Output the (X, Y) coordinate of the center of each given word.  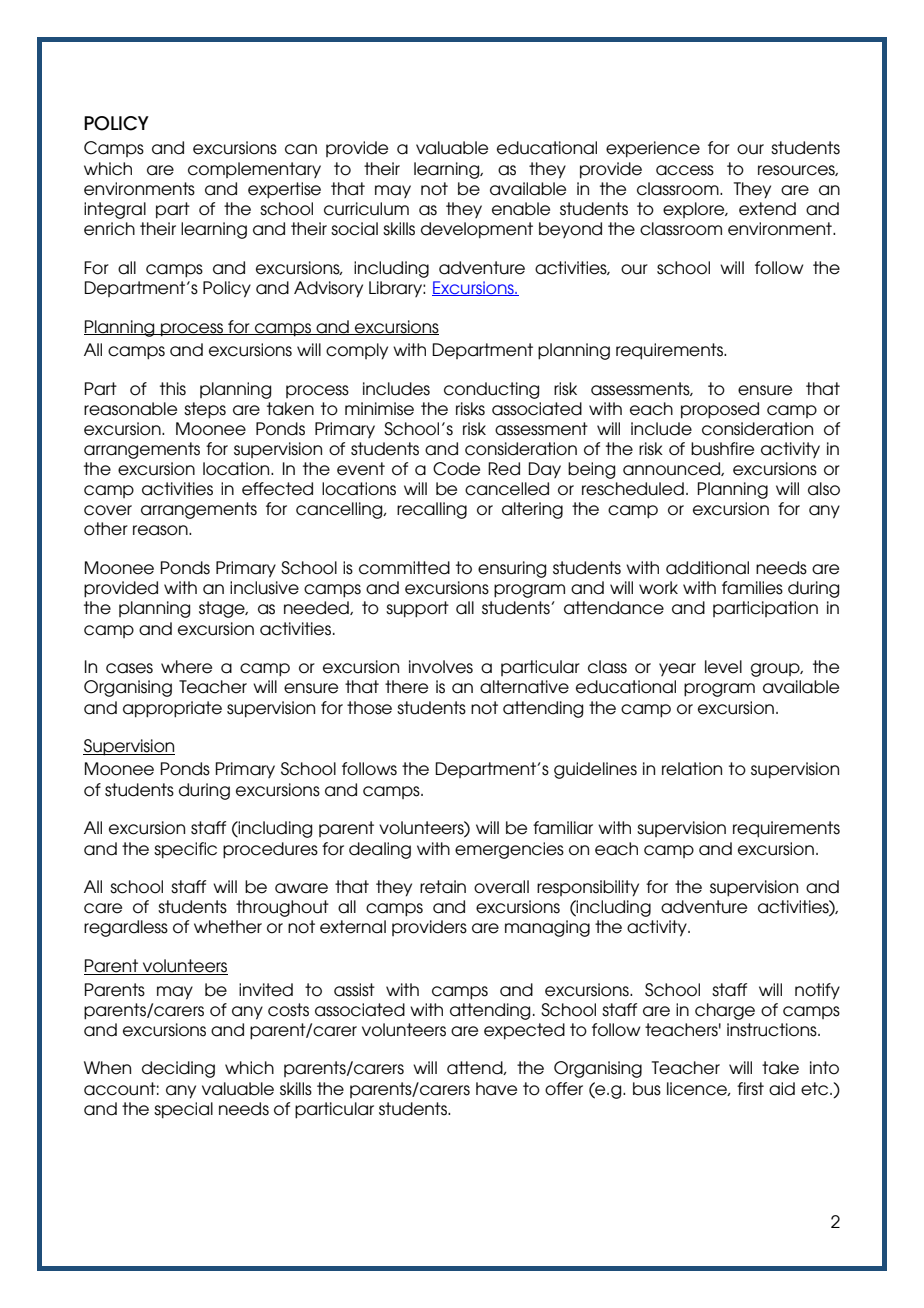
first (750, 1089)
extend (767, 209)
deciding (178, 1069)
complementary (254, 170)
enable (521, 209)
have (496, 1089)
